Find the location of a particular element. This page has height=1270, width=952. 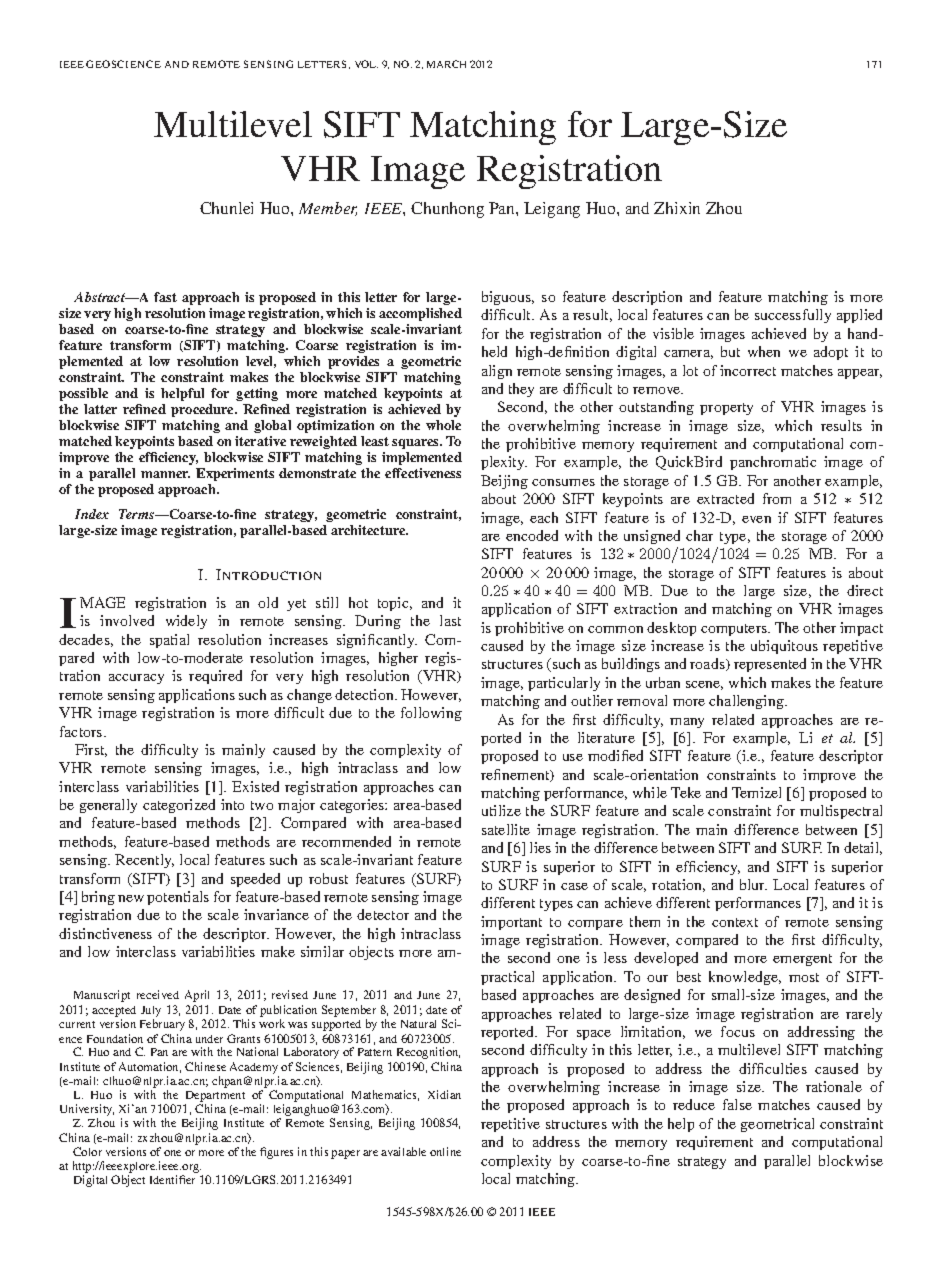

Member is located at coordinates (328, 209).
